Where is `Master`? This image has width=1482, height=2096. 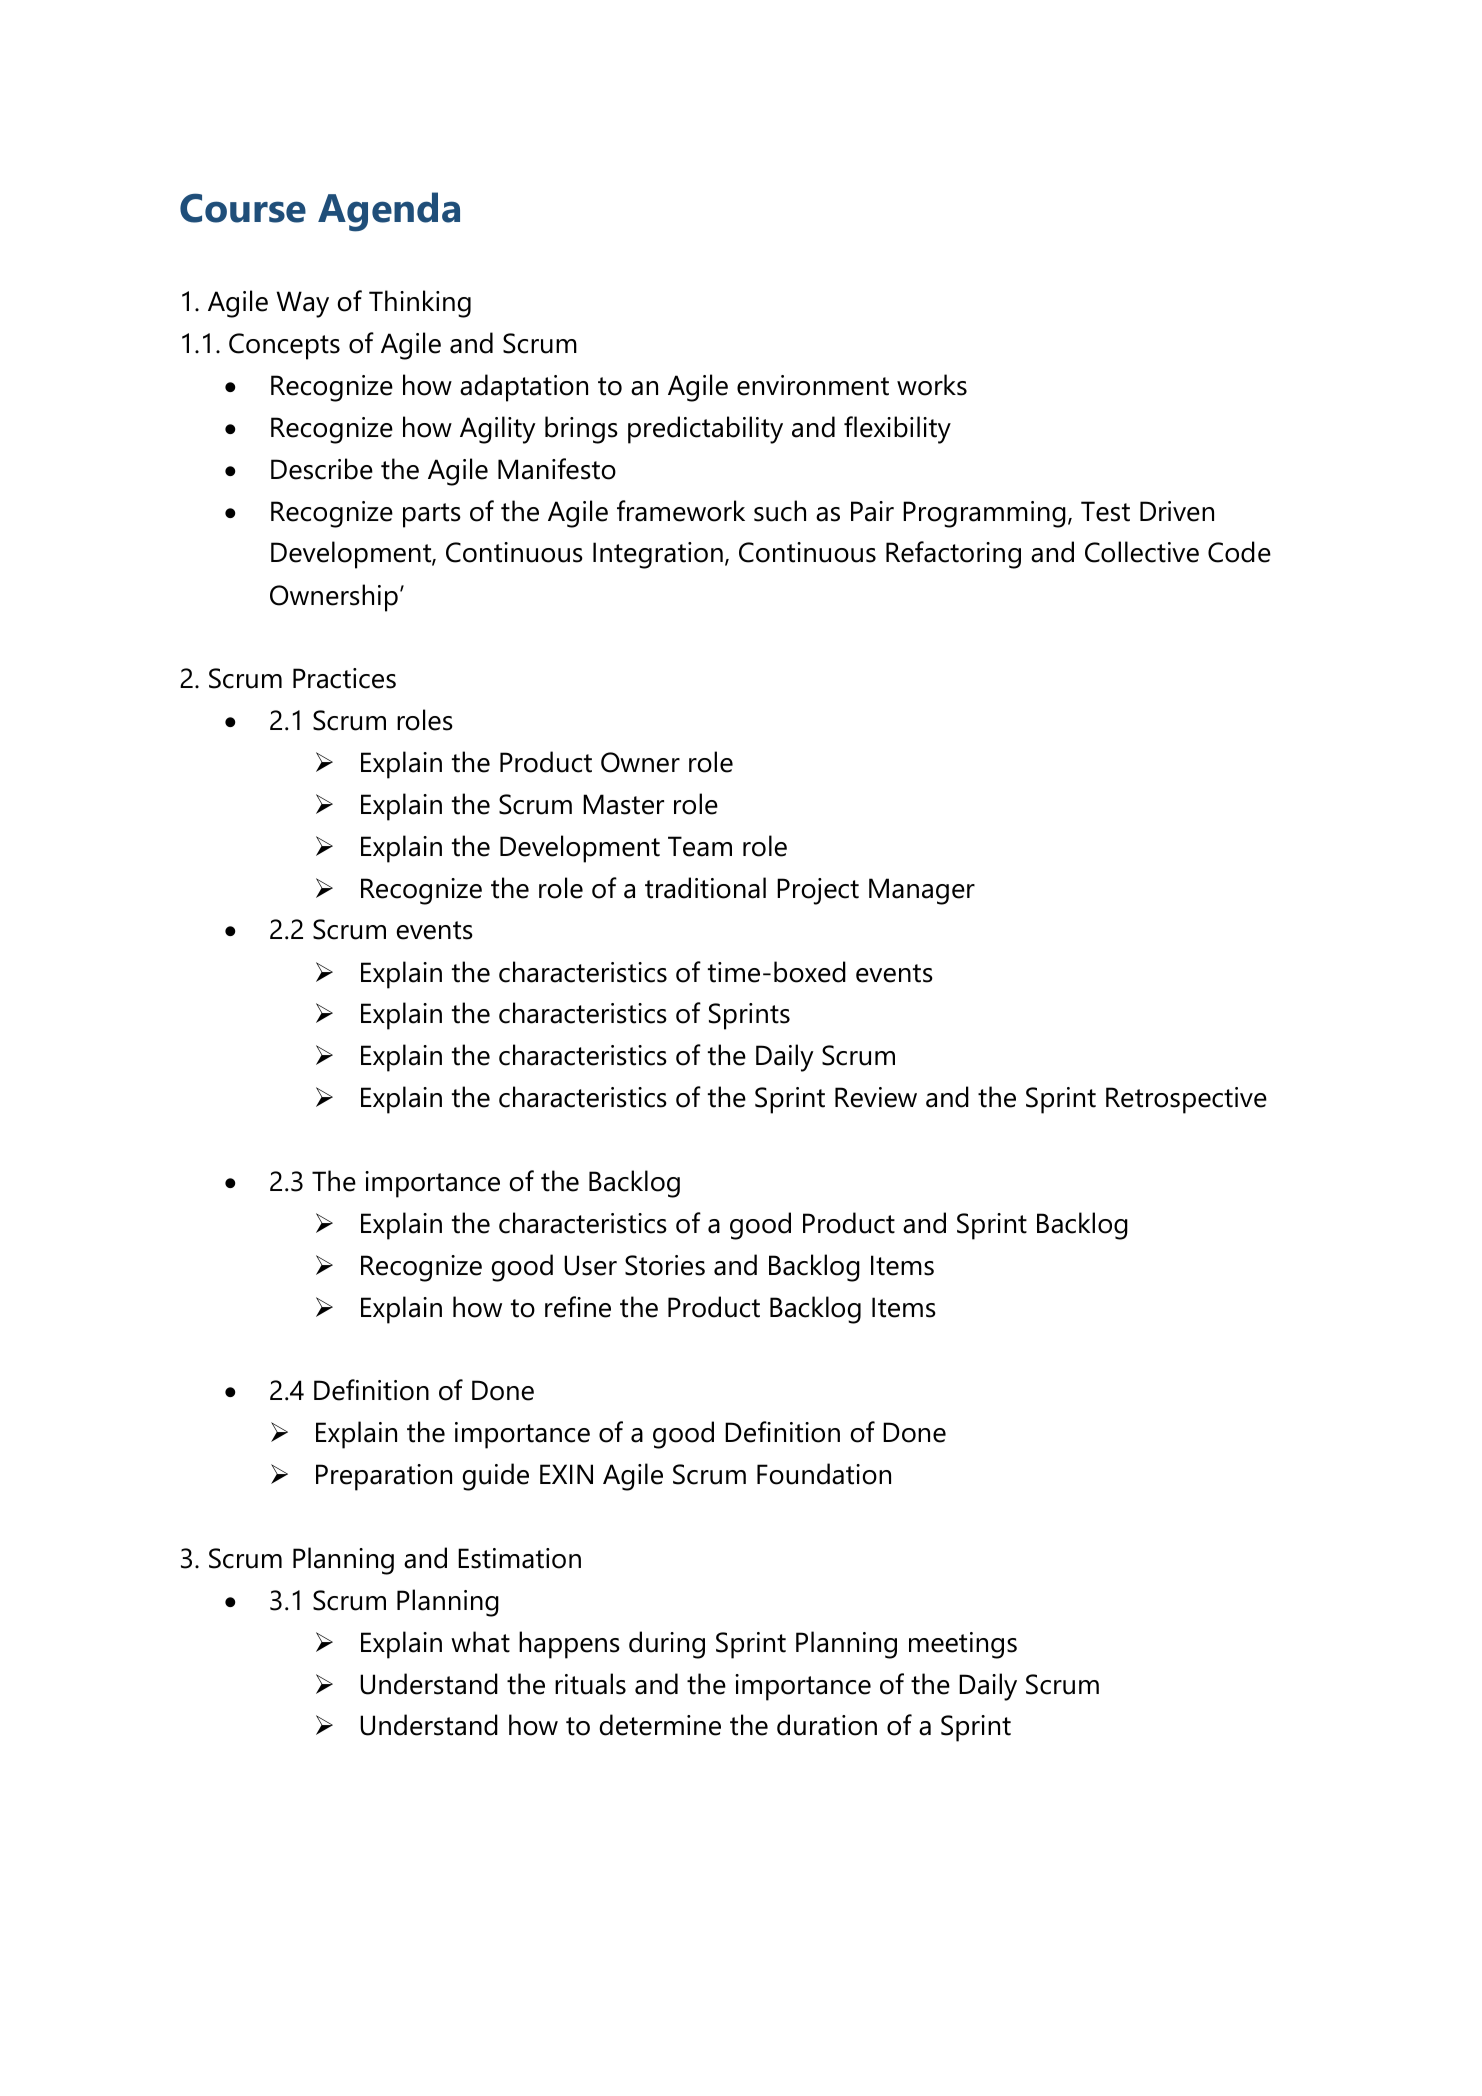 Master is located at coordinates (623, 804).
